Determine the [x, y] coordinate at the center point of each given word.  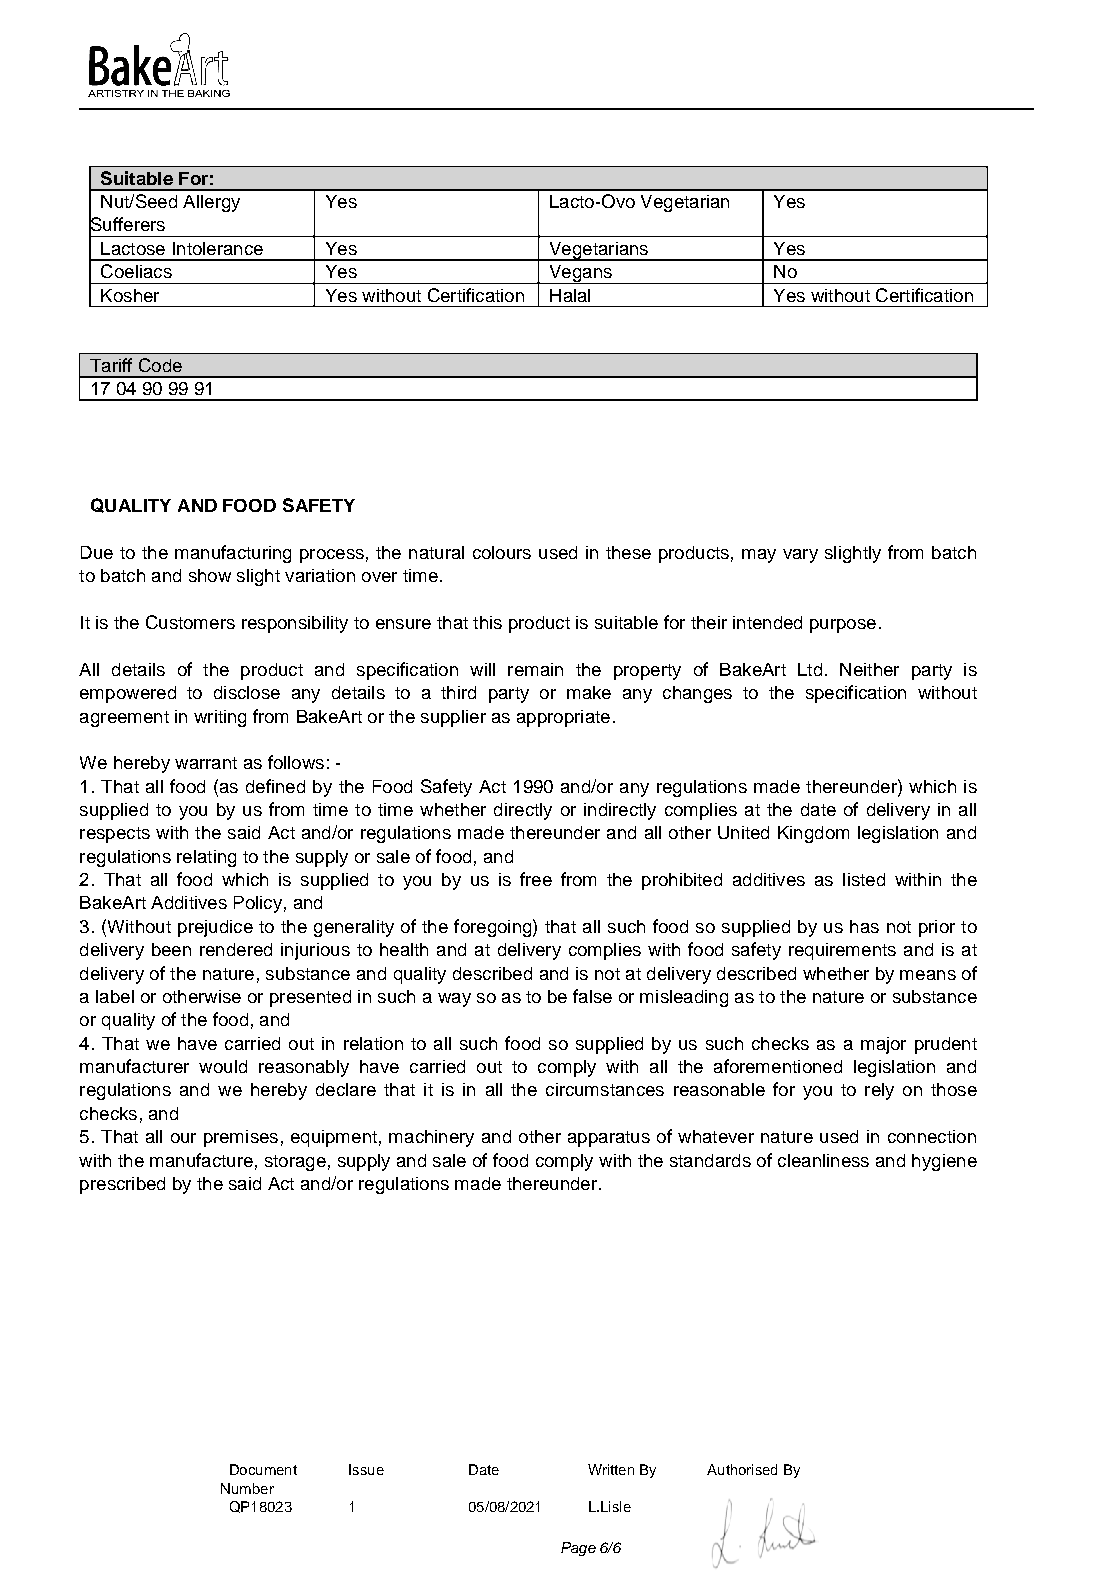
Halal [570, 295]
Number [247, 1488]
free [536, 879]
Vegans [580, 274]
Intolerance [218, 248]
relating [206, 858]
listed [864, 879]
